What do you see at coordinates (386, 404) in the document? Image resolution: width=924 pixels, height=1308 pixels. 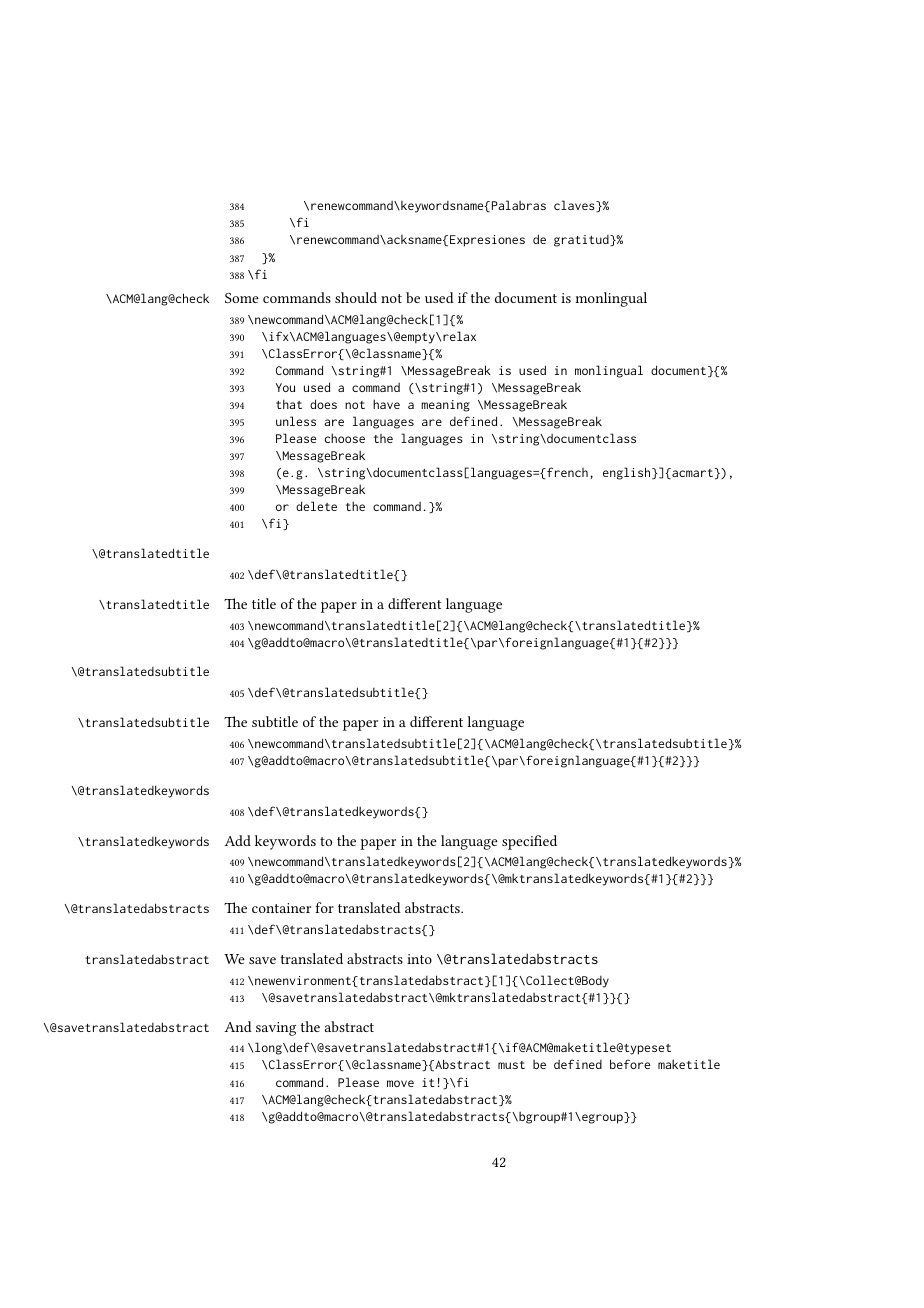 I see `have` at bounding box center [386, 404].
